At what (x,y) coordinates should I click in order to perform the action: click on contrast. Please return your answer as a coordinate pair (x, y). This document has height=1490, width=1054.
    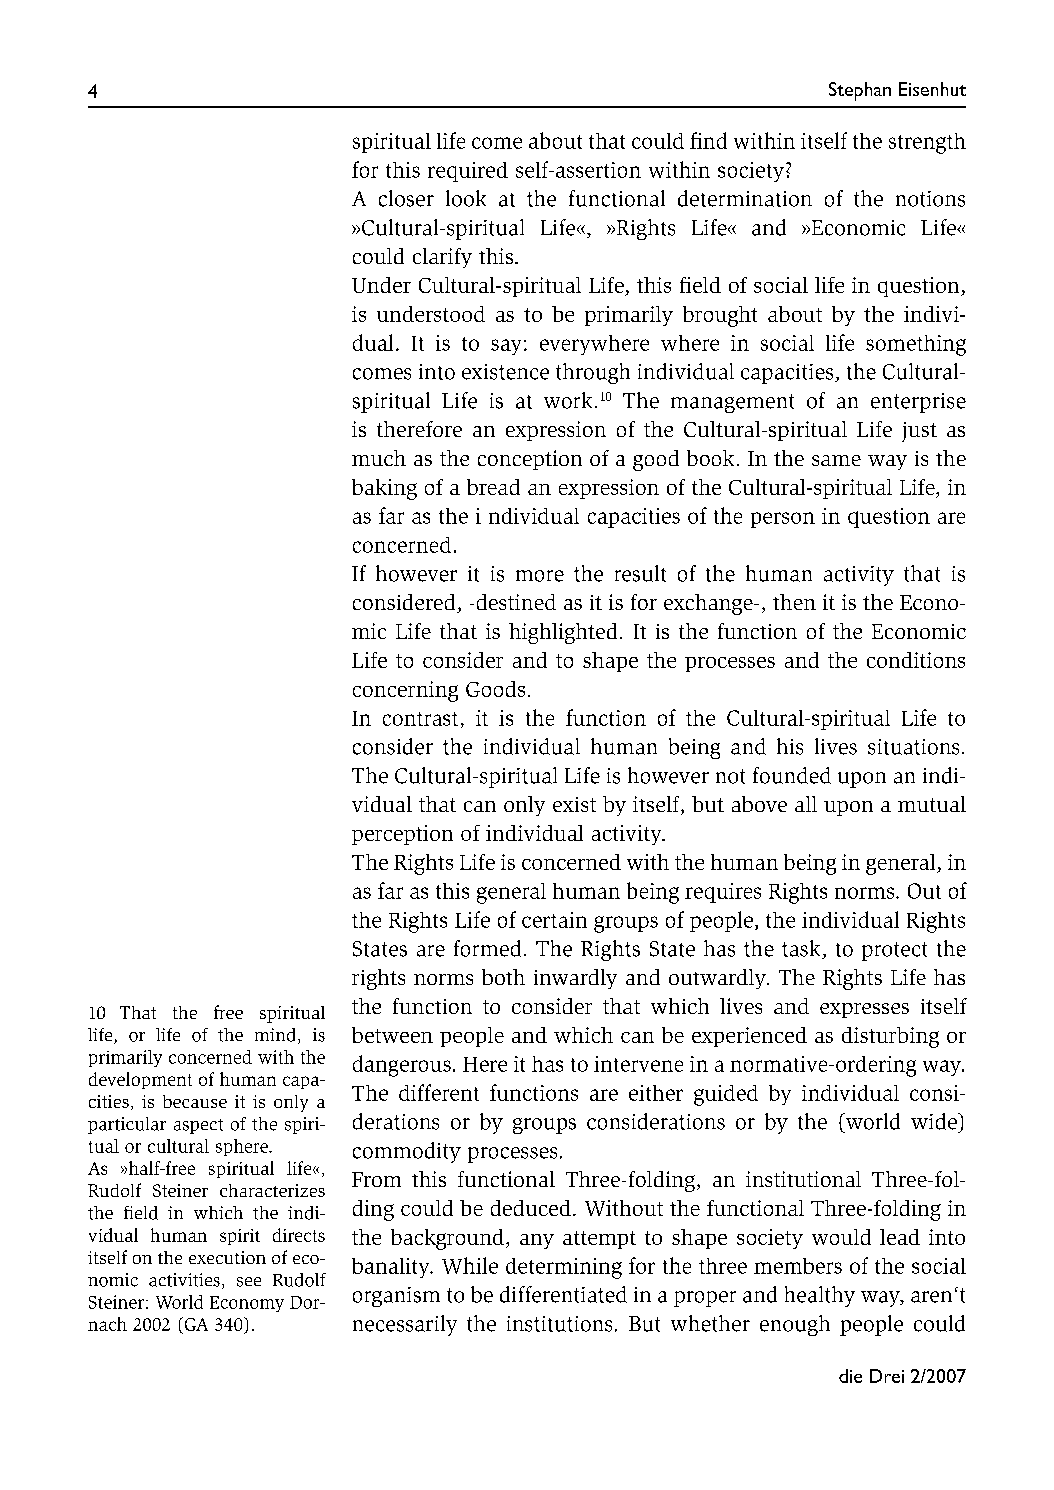
    Looking at the image, I should click on (420, 719).
